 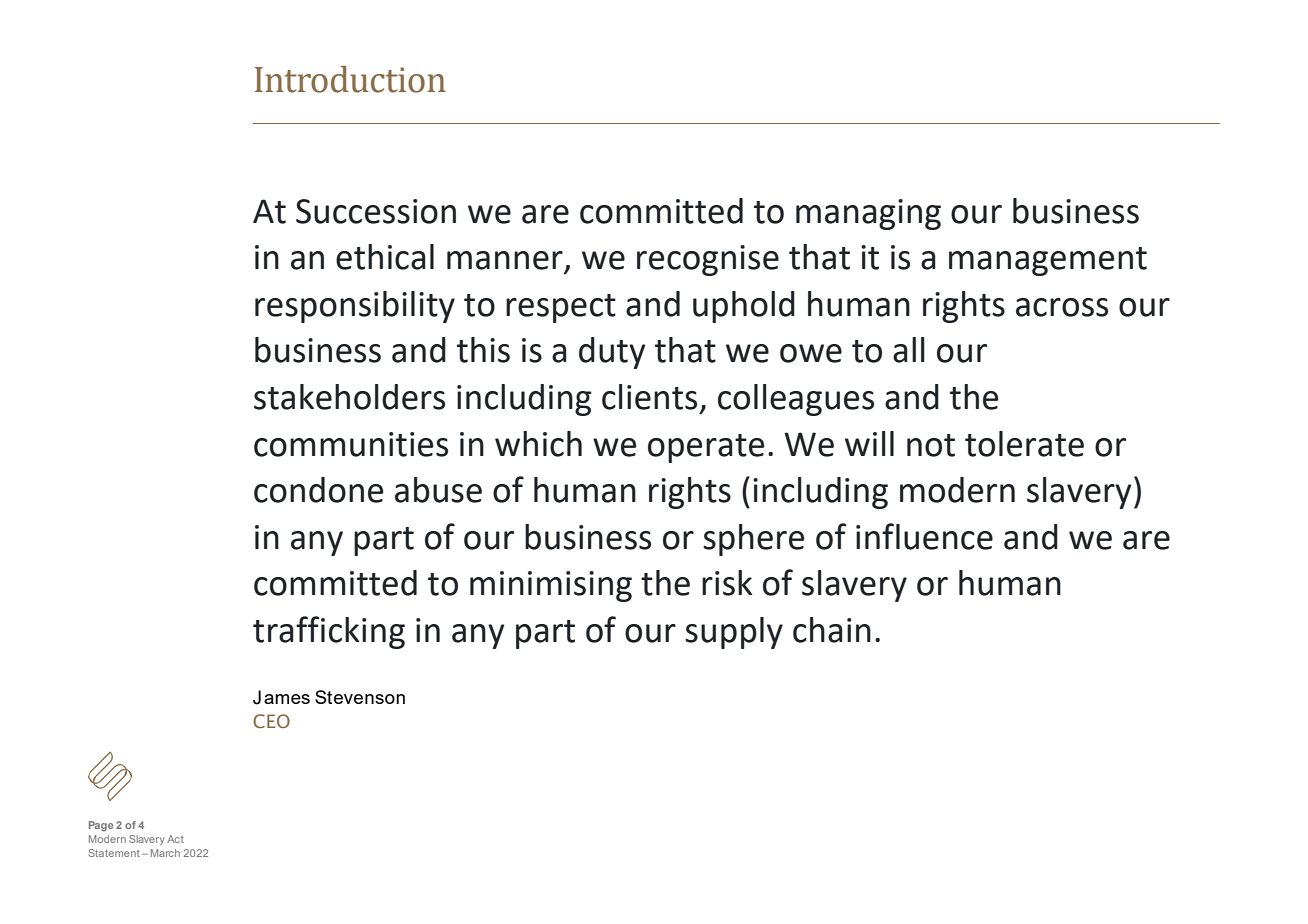 What do you see at coordinates (376, 211) in the image?
I see `Succession` at bounding box center [376, 211].
